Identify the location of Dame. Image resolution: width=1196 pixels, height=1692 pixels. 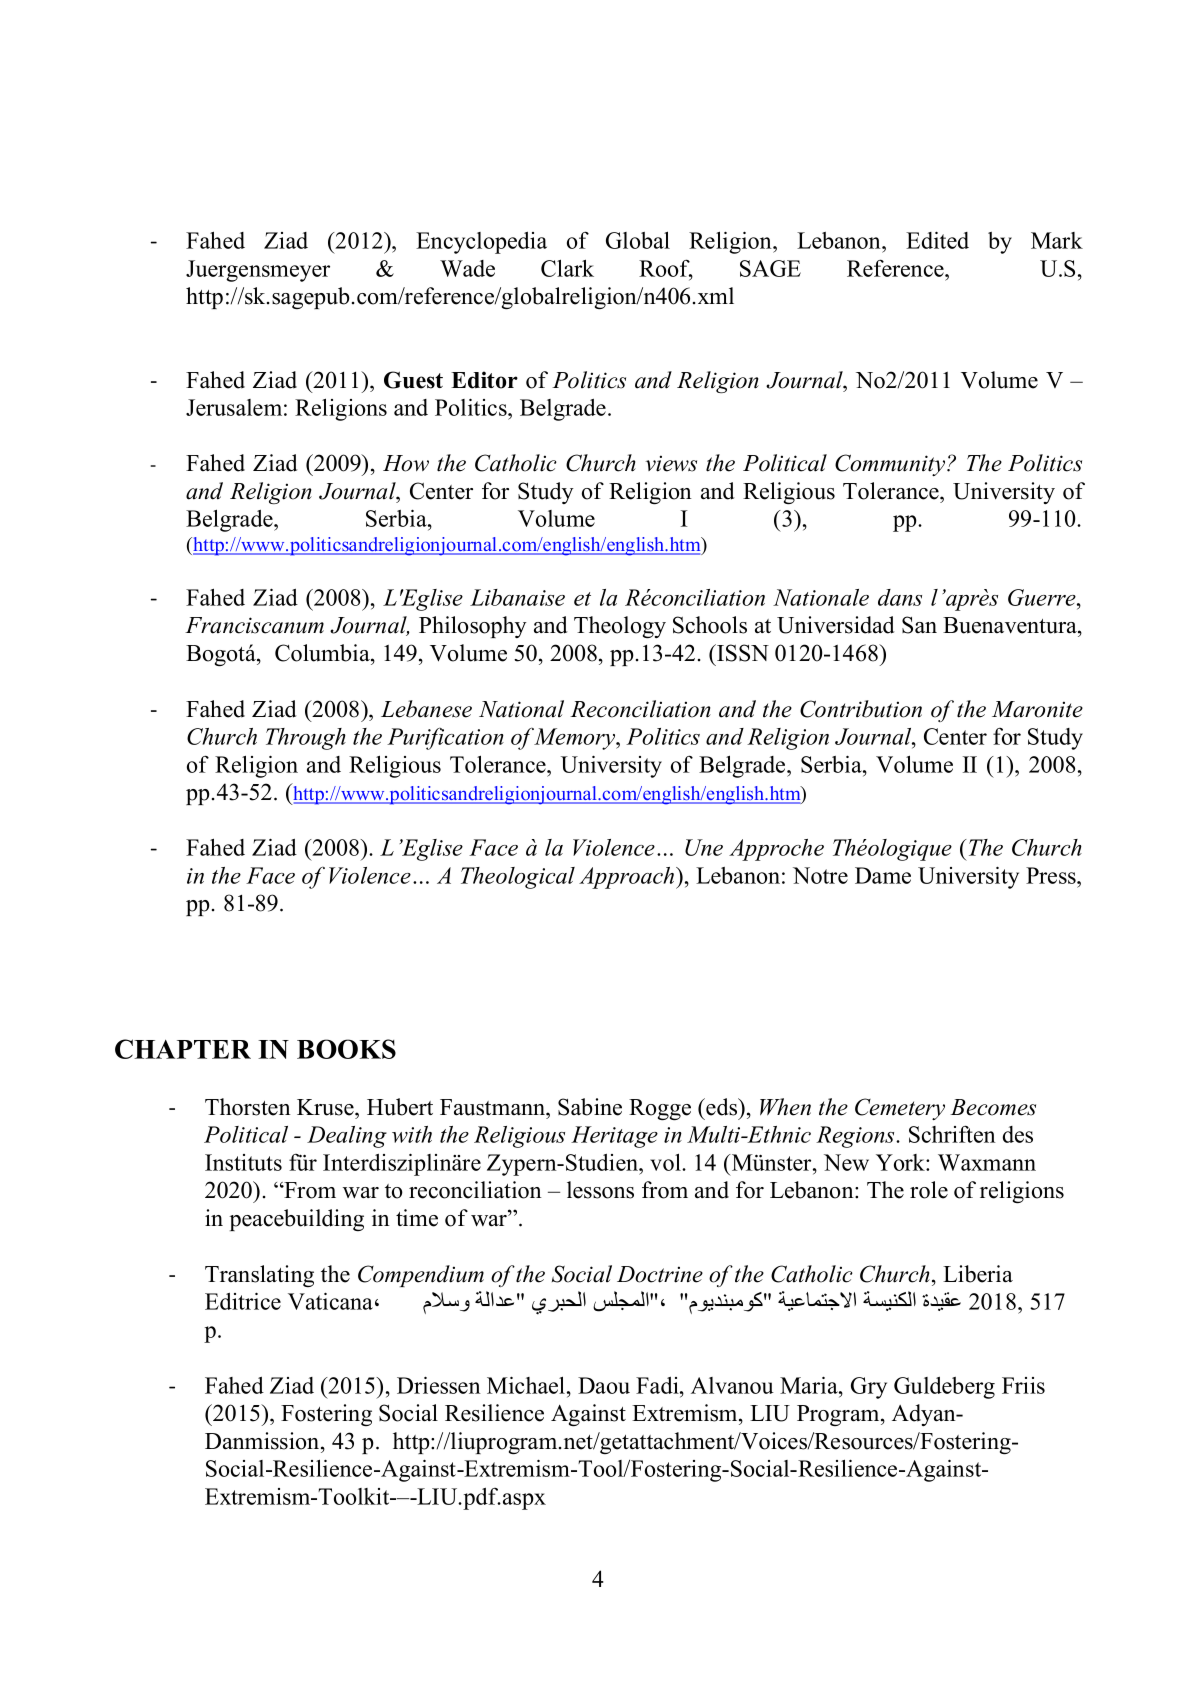
(883, 875).
